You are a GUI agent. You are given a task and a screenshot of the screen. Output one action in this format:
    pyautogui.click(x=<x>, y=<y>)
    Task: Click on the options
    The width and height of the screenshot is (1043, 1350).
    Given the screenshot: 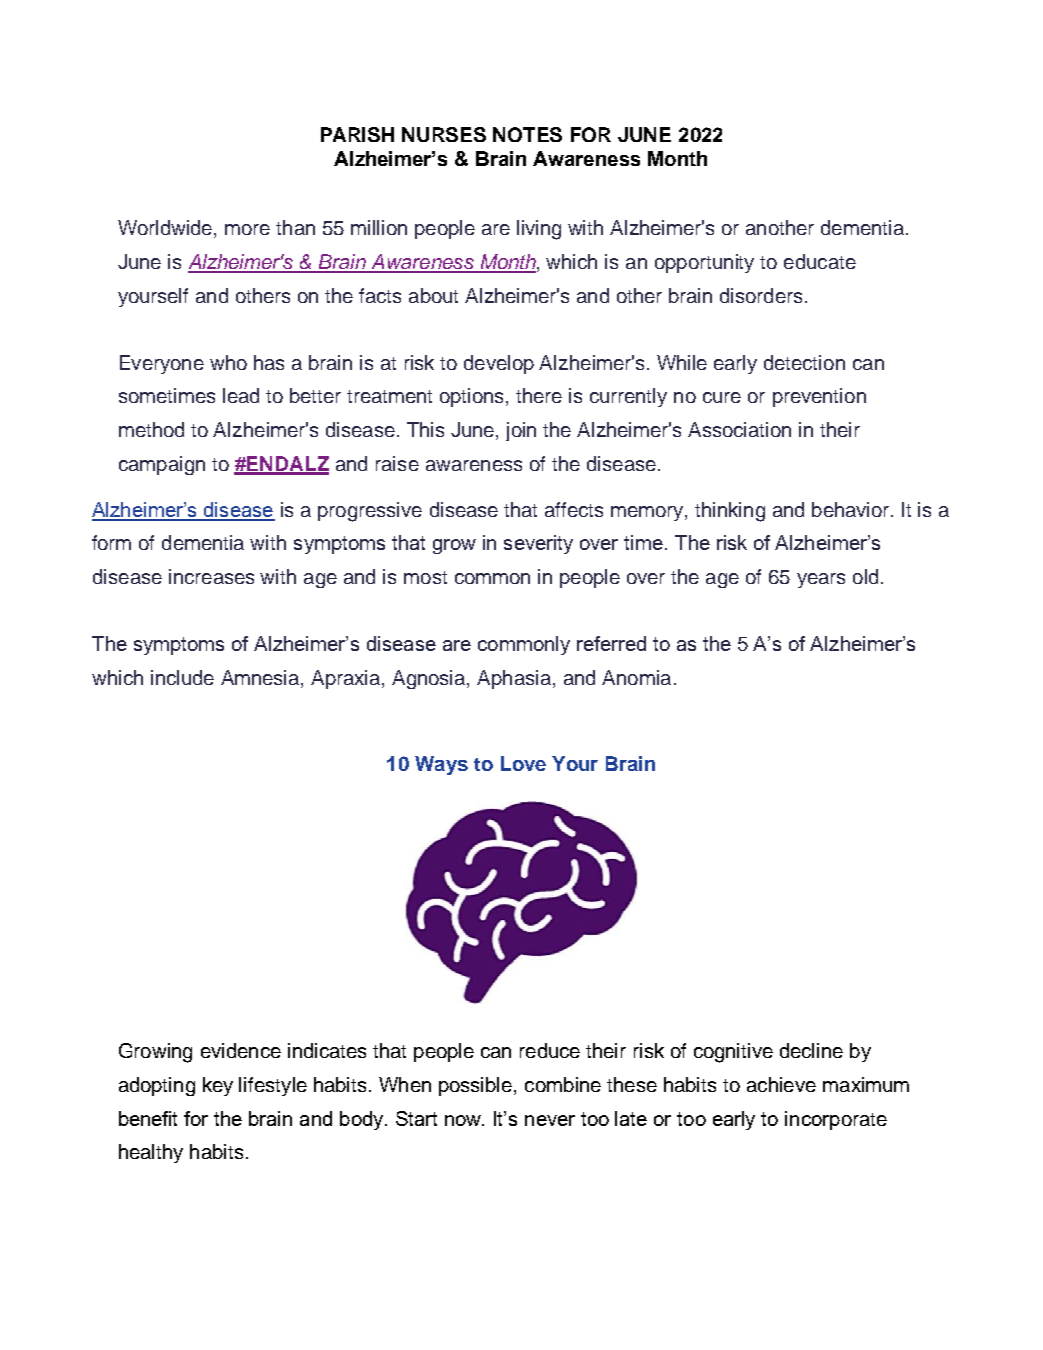 What is the action you would take?
    pyautogui.click(x=473, y=397)
